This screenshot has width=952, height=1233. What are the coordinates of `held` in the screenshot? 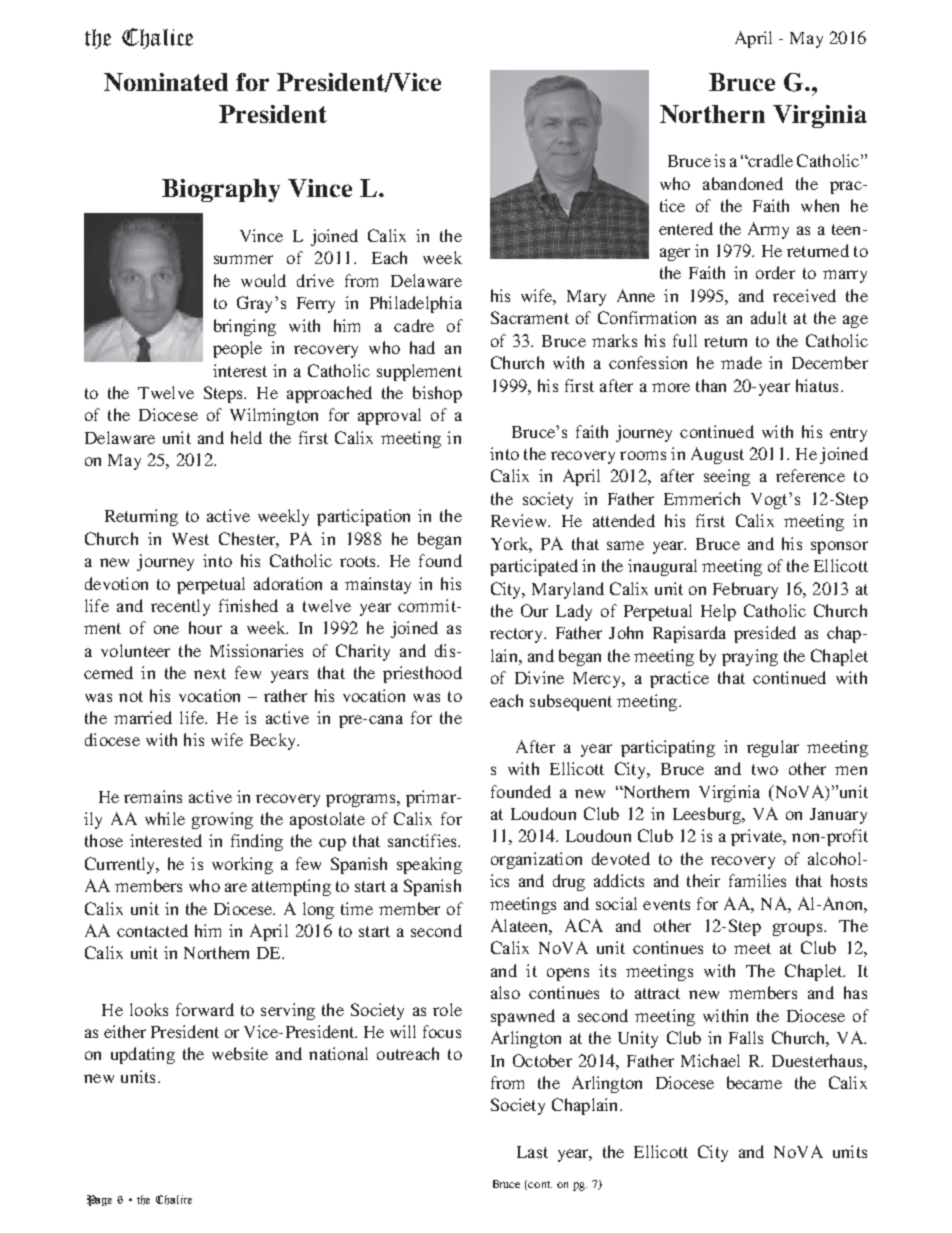 It's located at (246, 437).
